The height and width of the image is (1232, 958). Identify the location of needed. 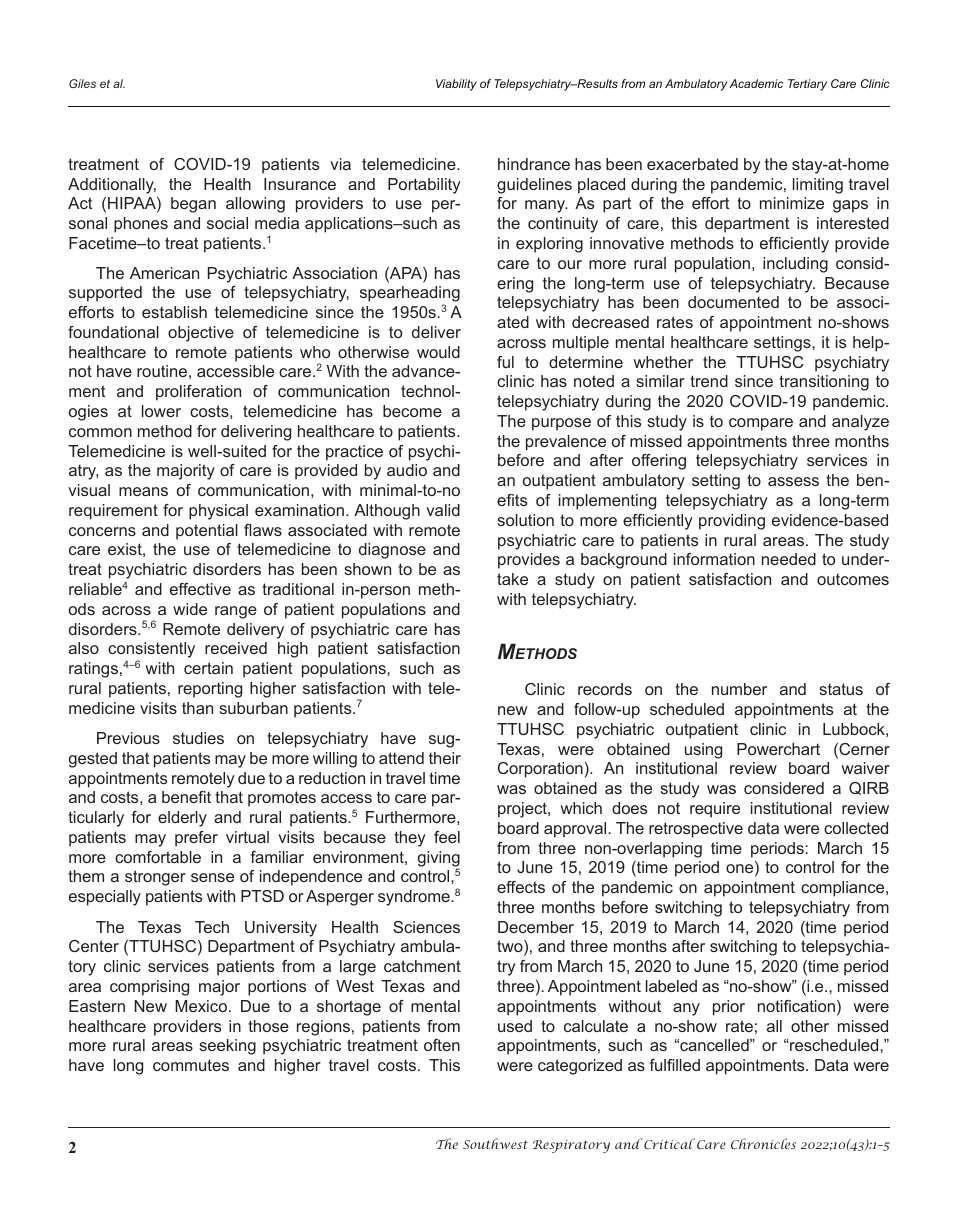
(789, 559).
